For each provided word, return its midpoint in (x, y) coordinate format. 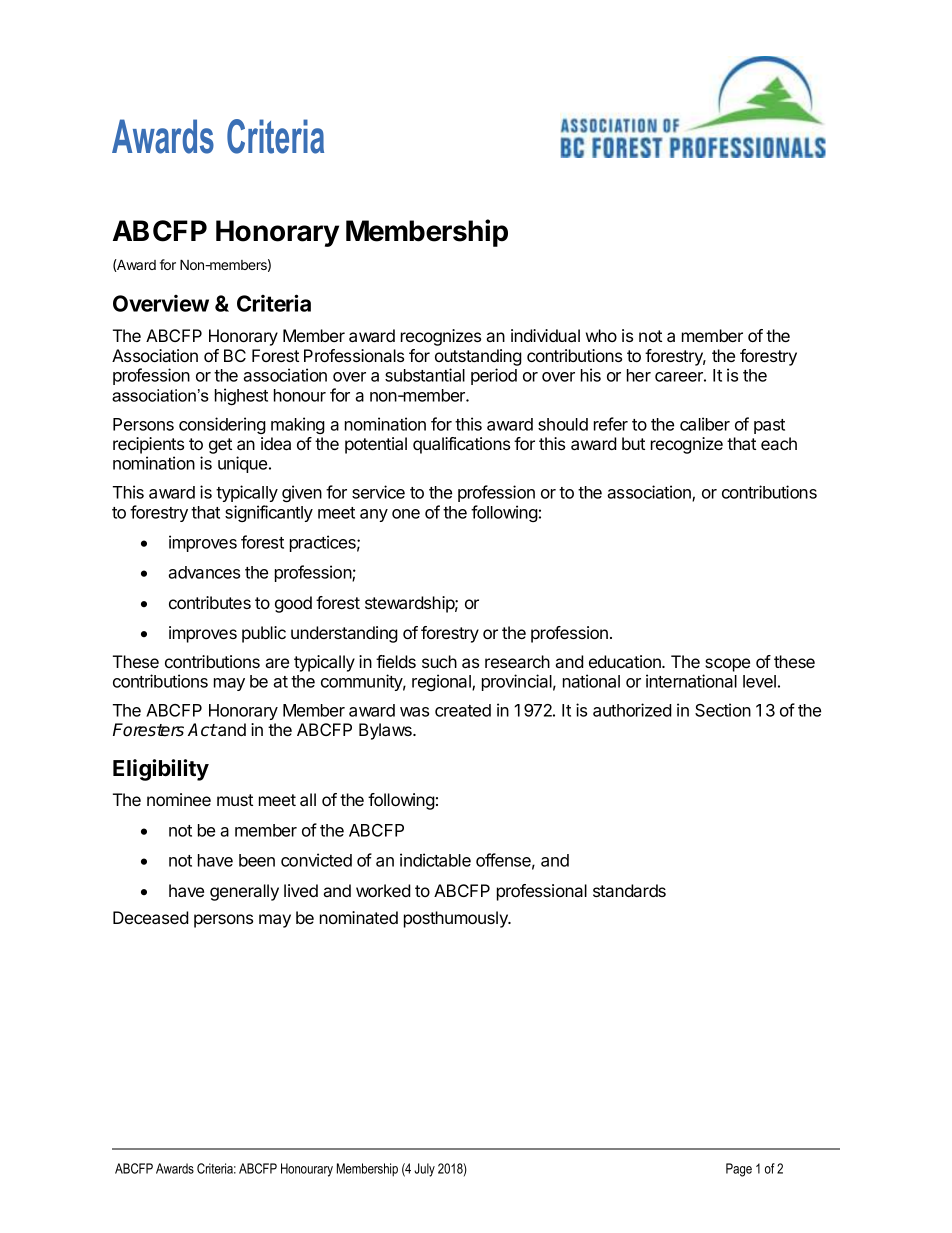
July (424, 1170)
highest (241, 396)
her (639, 375)
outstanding (478, 357)
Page (739, 1170)
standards (629, 890)
